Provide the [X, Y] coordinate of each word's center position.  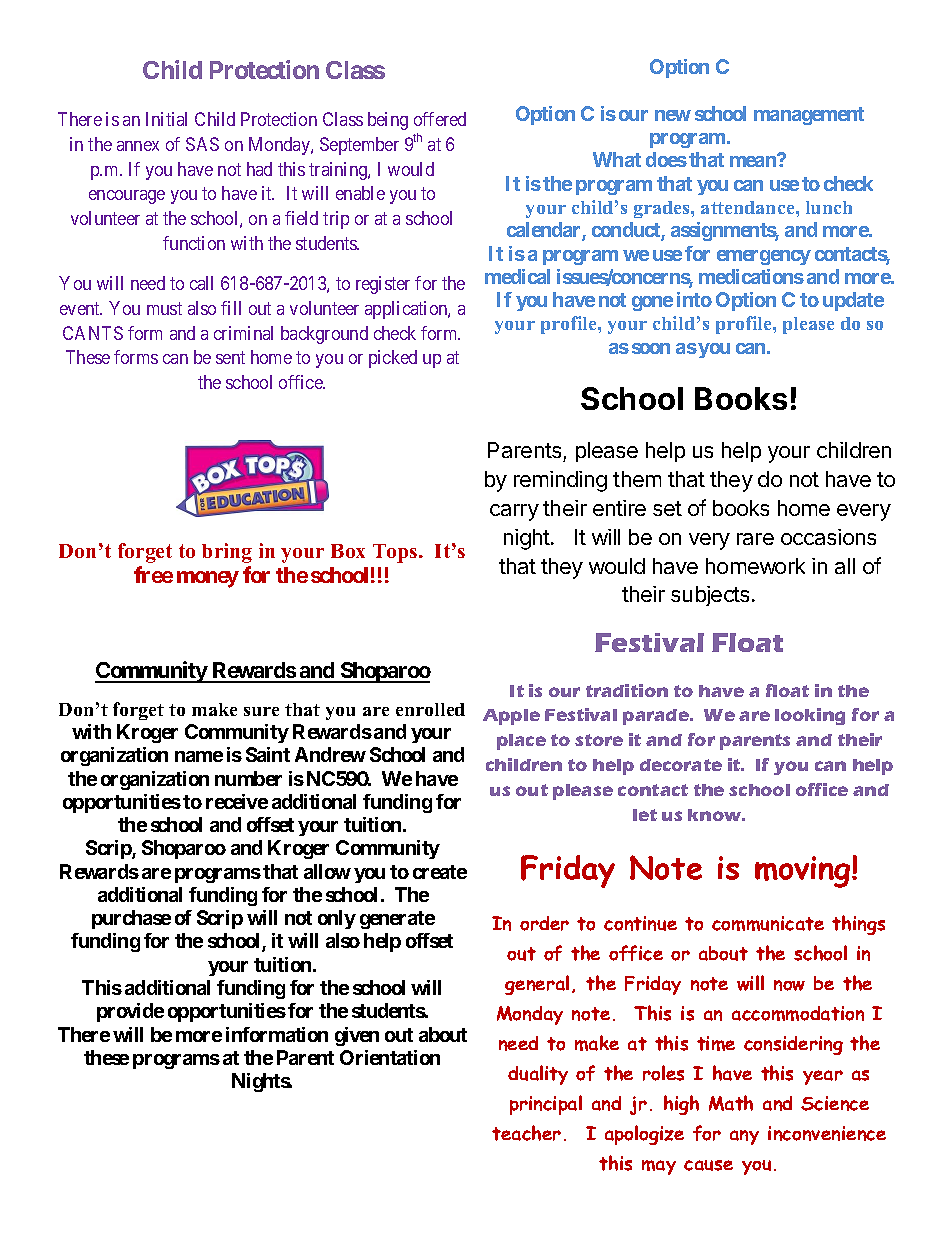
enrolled [430, 709]
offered [440, 119]
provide [130, 1012]
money [208, 579]
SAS [202, 144]
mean [753, 161]
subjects [710, 596]
